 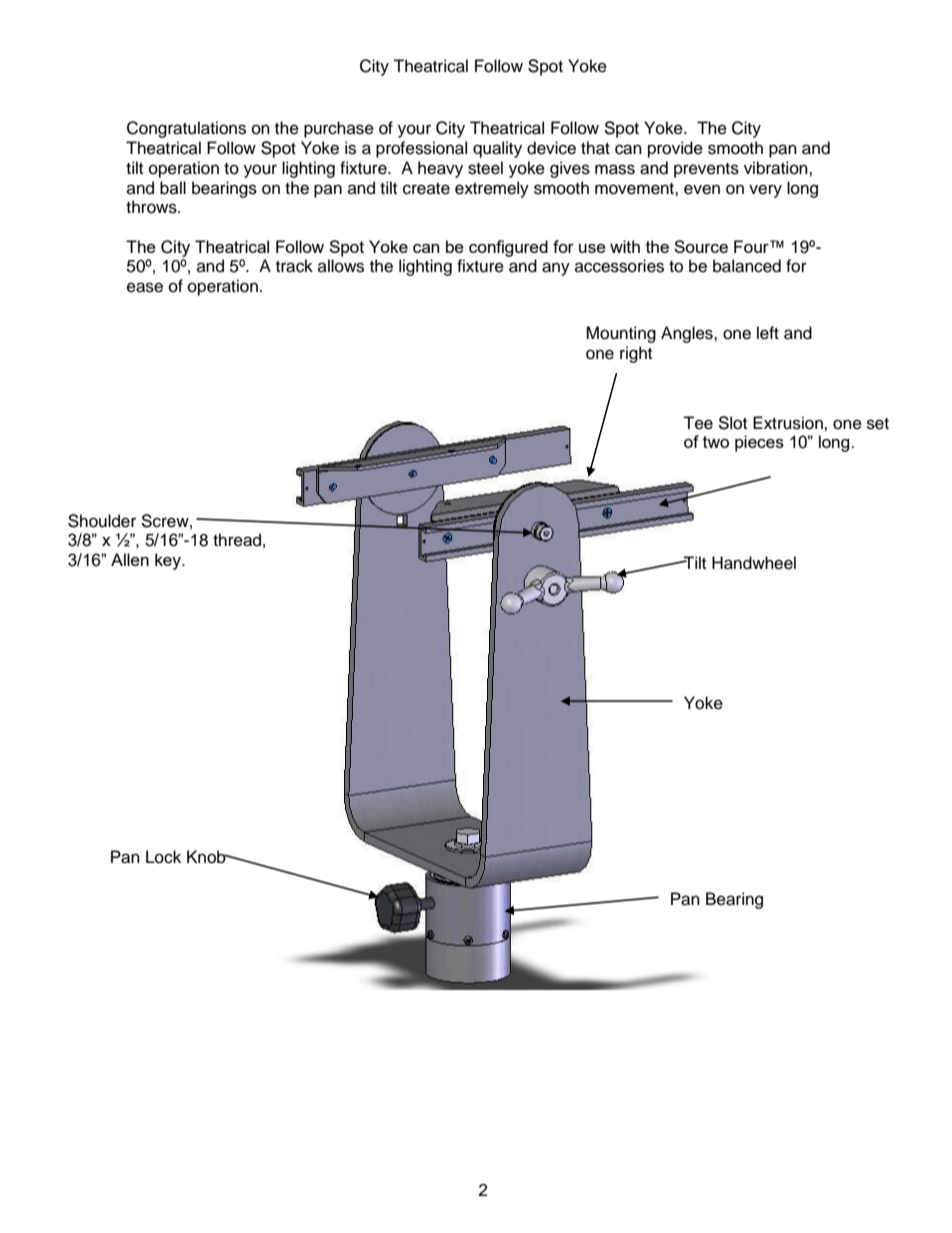 I want to click on Knob, so click(x=207, y=857).
